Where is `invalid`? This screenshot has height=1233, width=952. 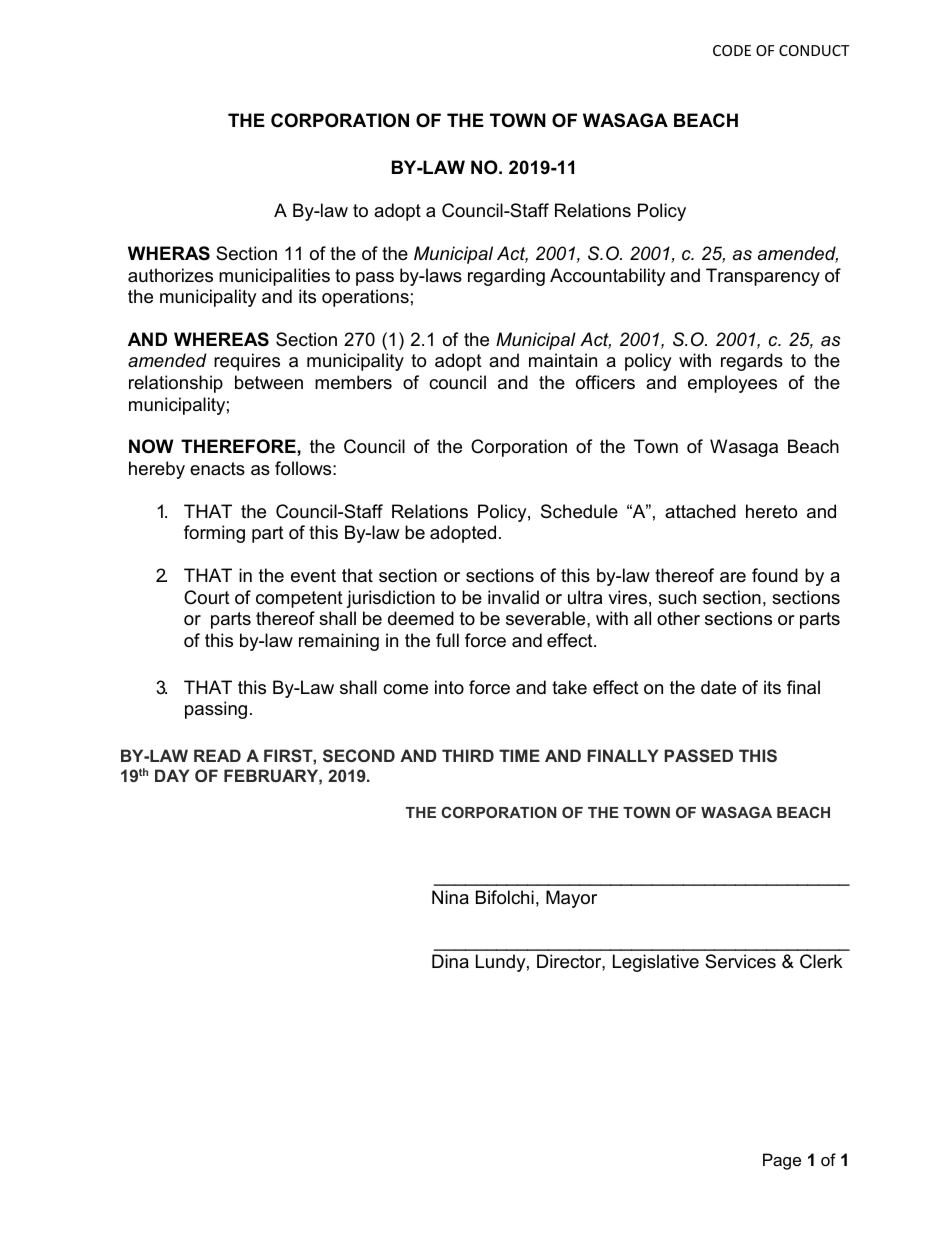 invalid is located at coordinates (513, 597).
